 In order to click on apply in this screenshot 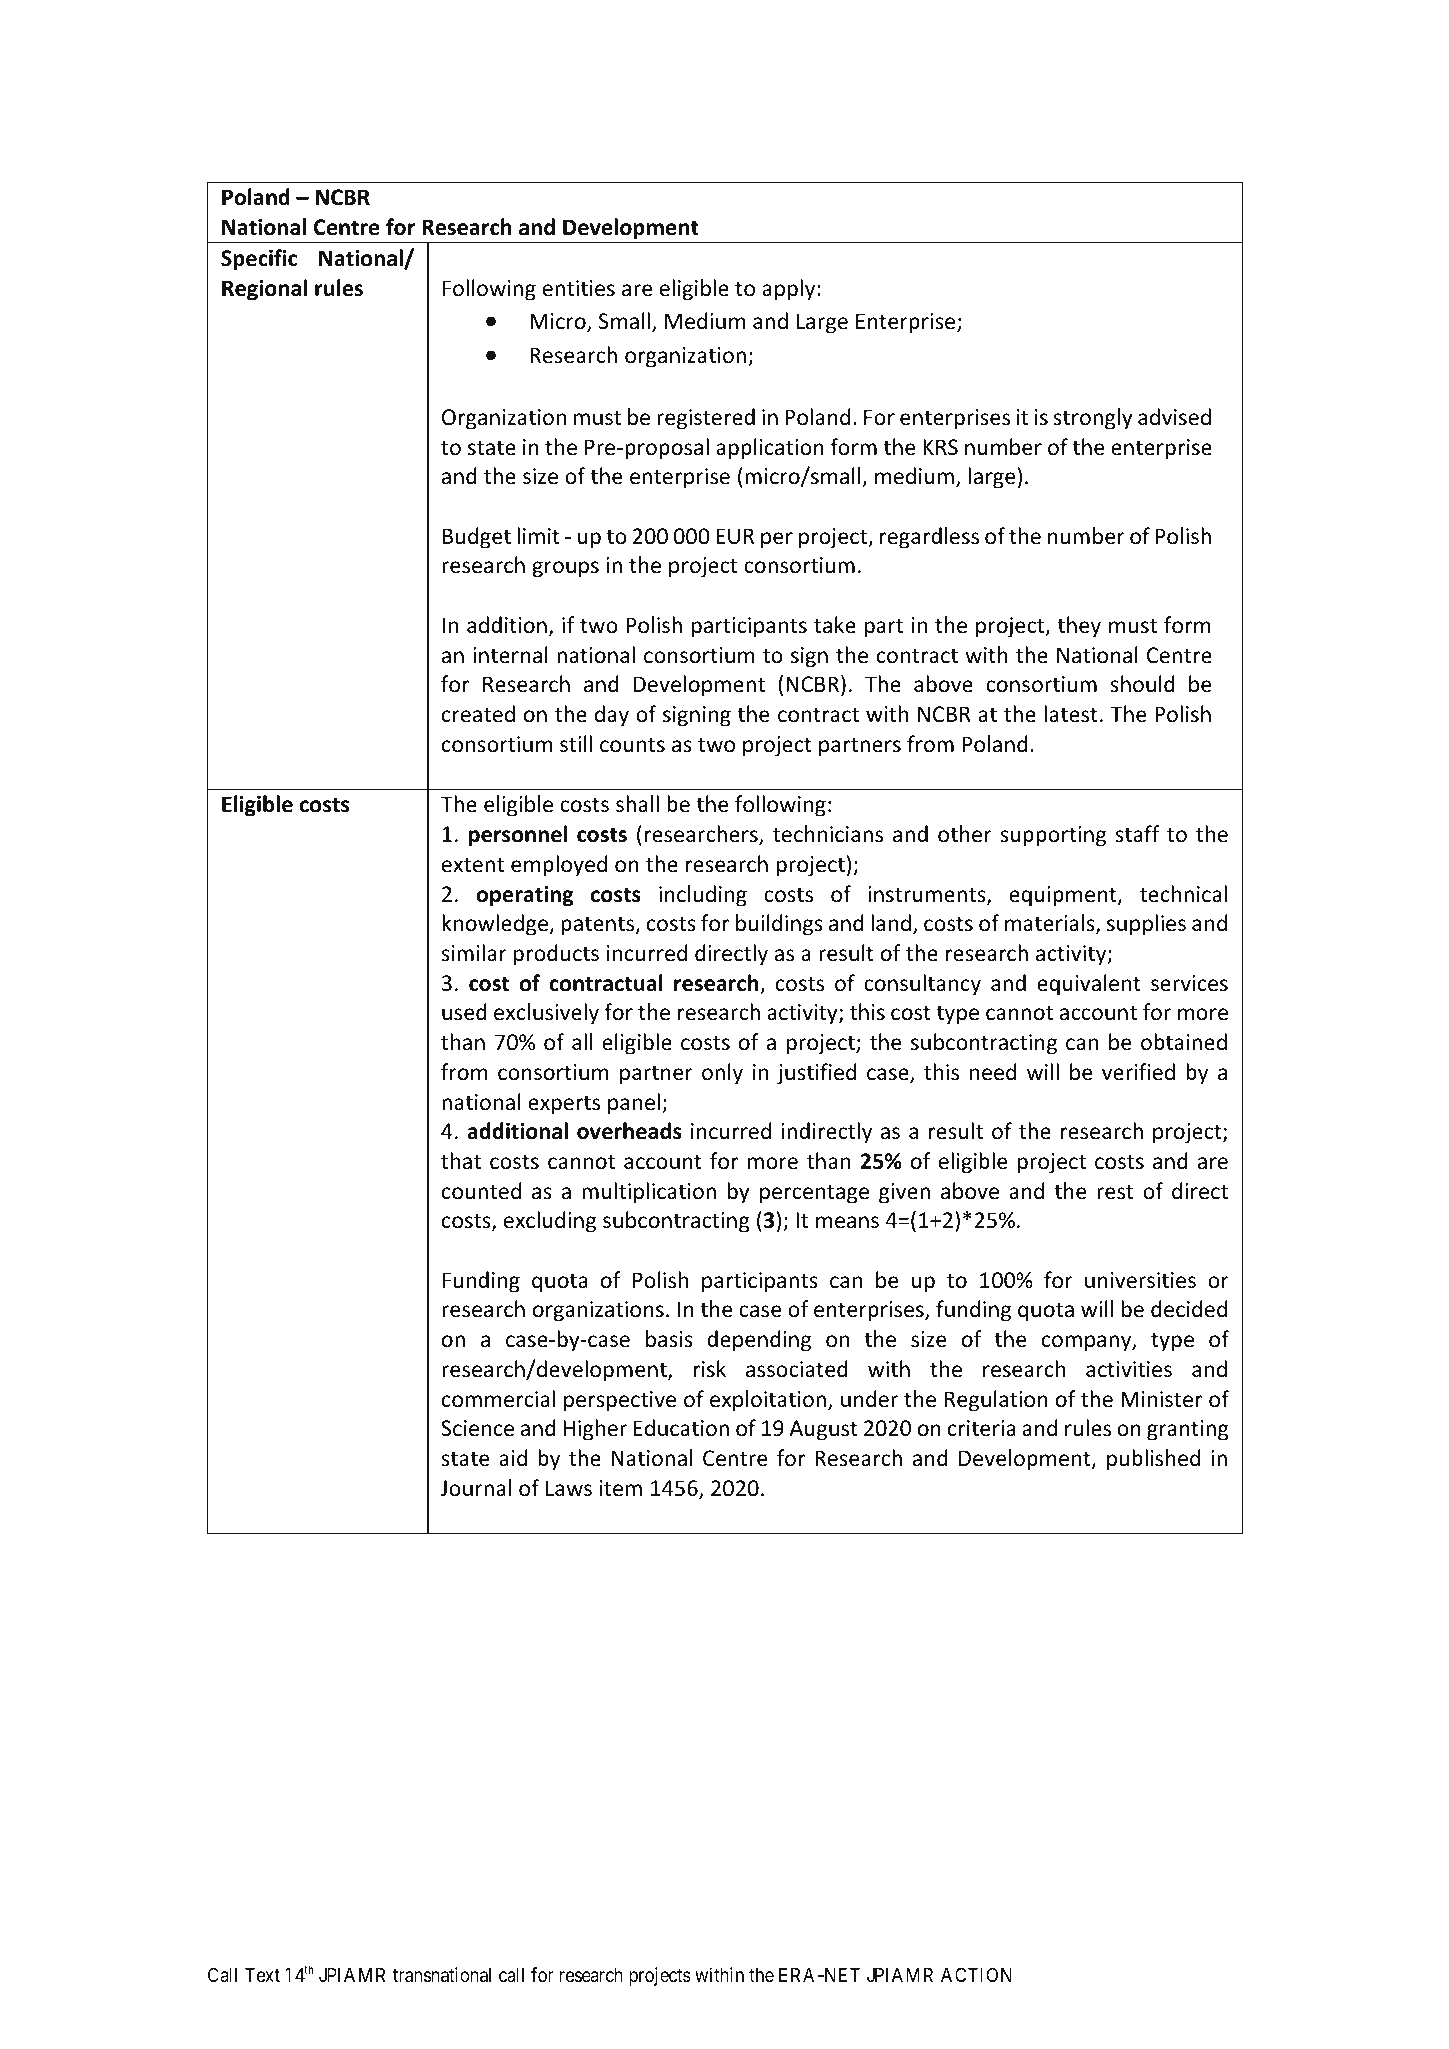, I will do `click(790, 290)`.
